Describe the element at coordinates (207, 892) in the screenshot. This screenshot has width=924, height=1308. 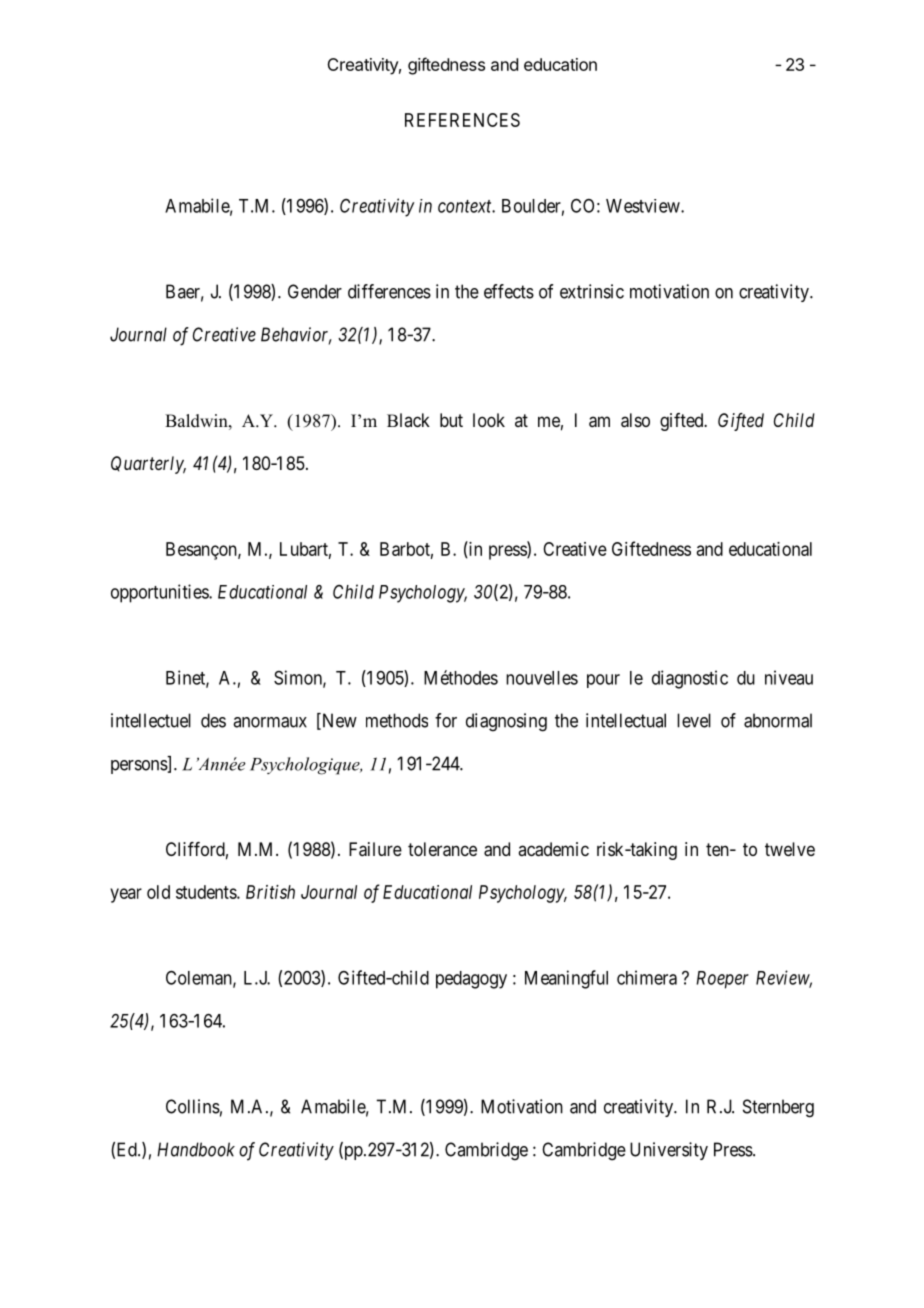
I see `students` at that location.
